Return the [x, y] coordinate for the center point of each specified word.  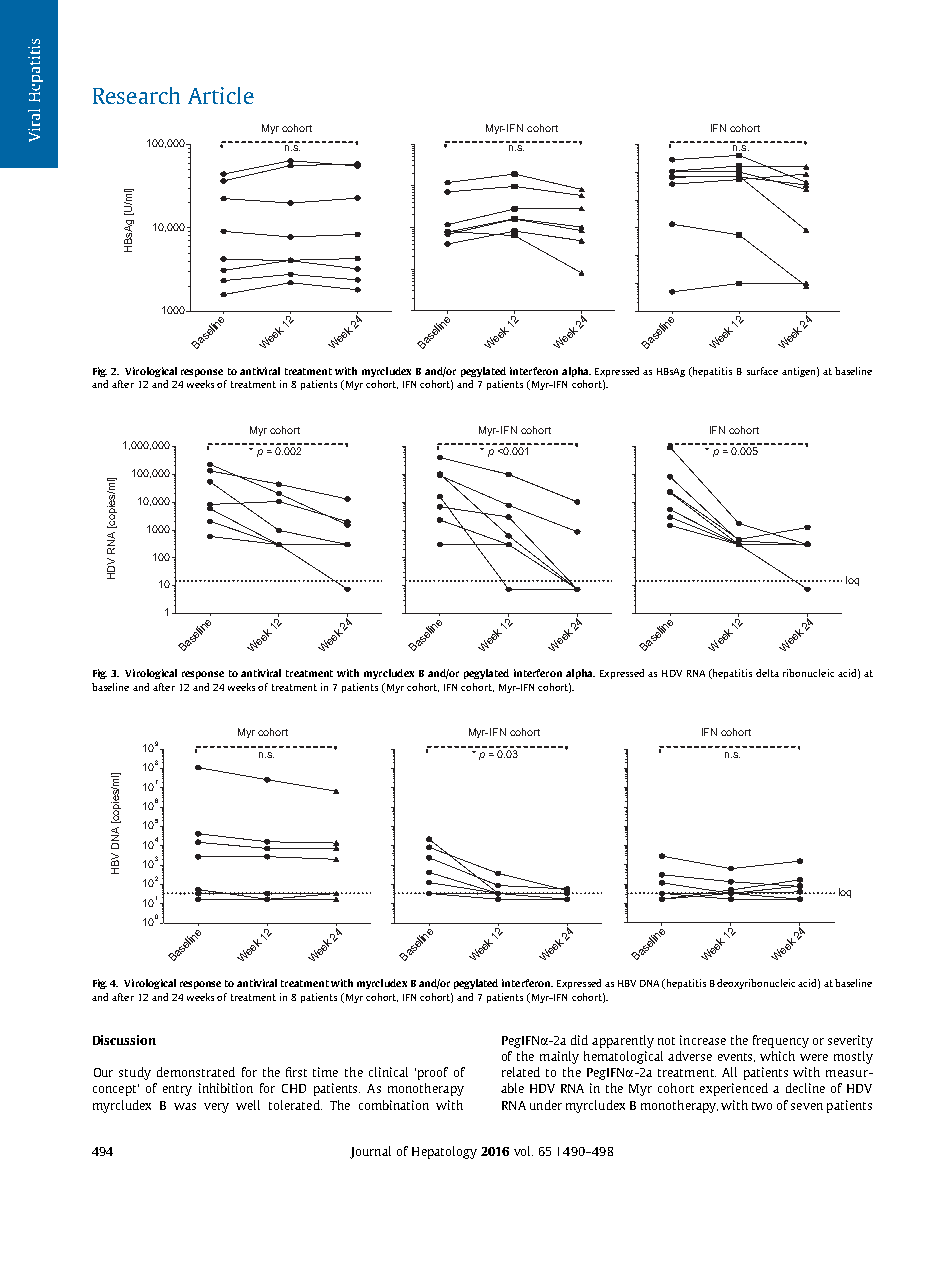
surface [762, 371]
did [579, 1040]
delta [767, 673]
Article [221, 95]
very [216, 1108]
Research [136, 95]
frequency [781, 1041]
